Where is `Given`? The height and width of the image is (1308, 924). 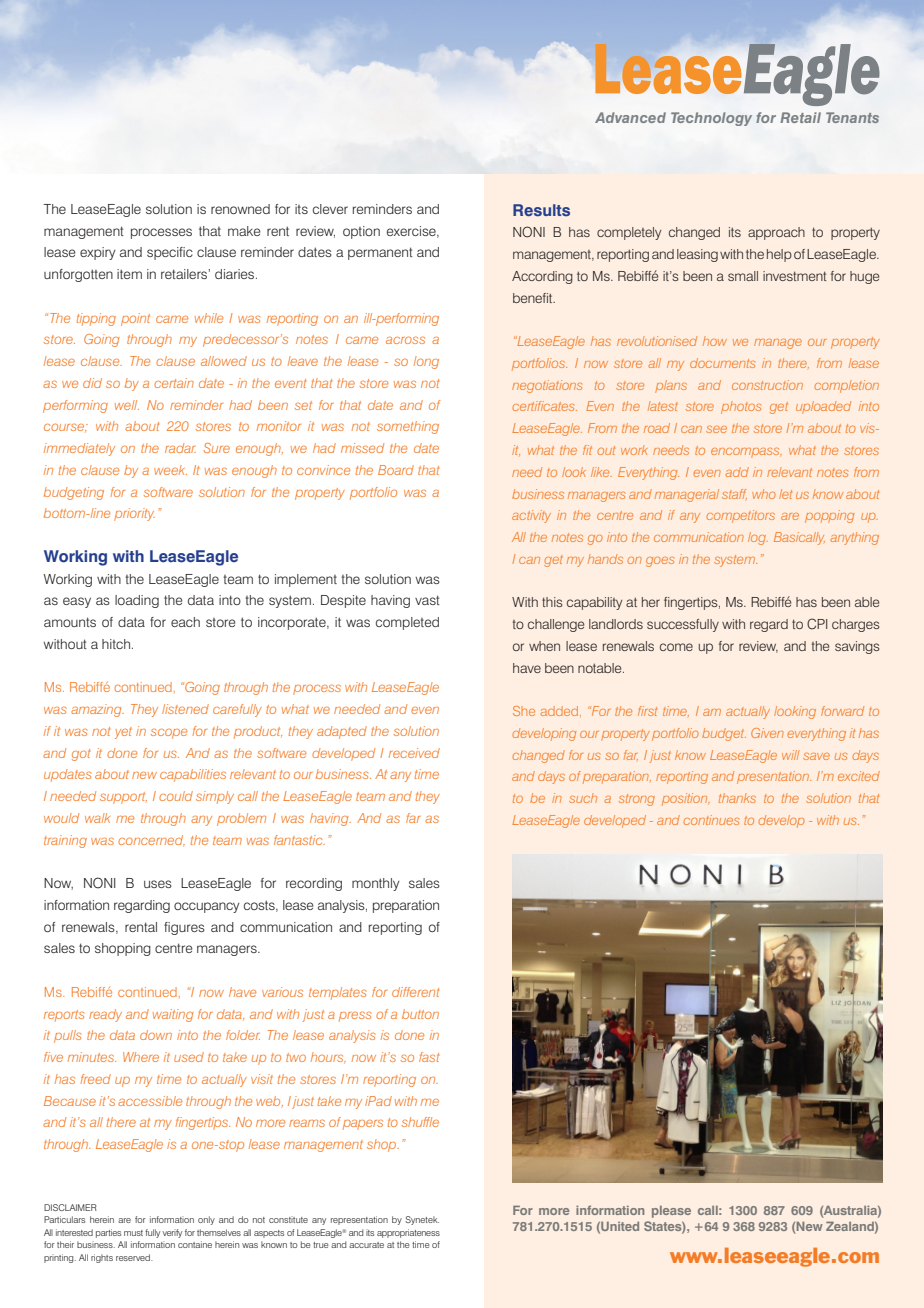 Given is located at coordinates (767, 733).
